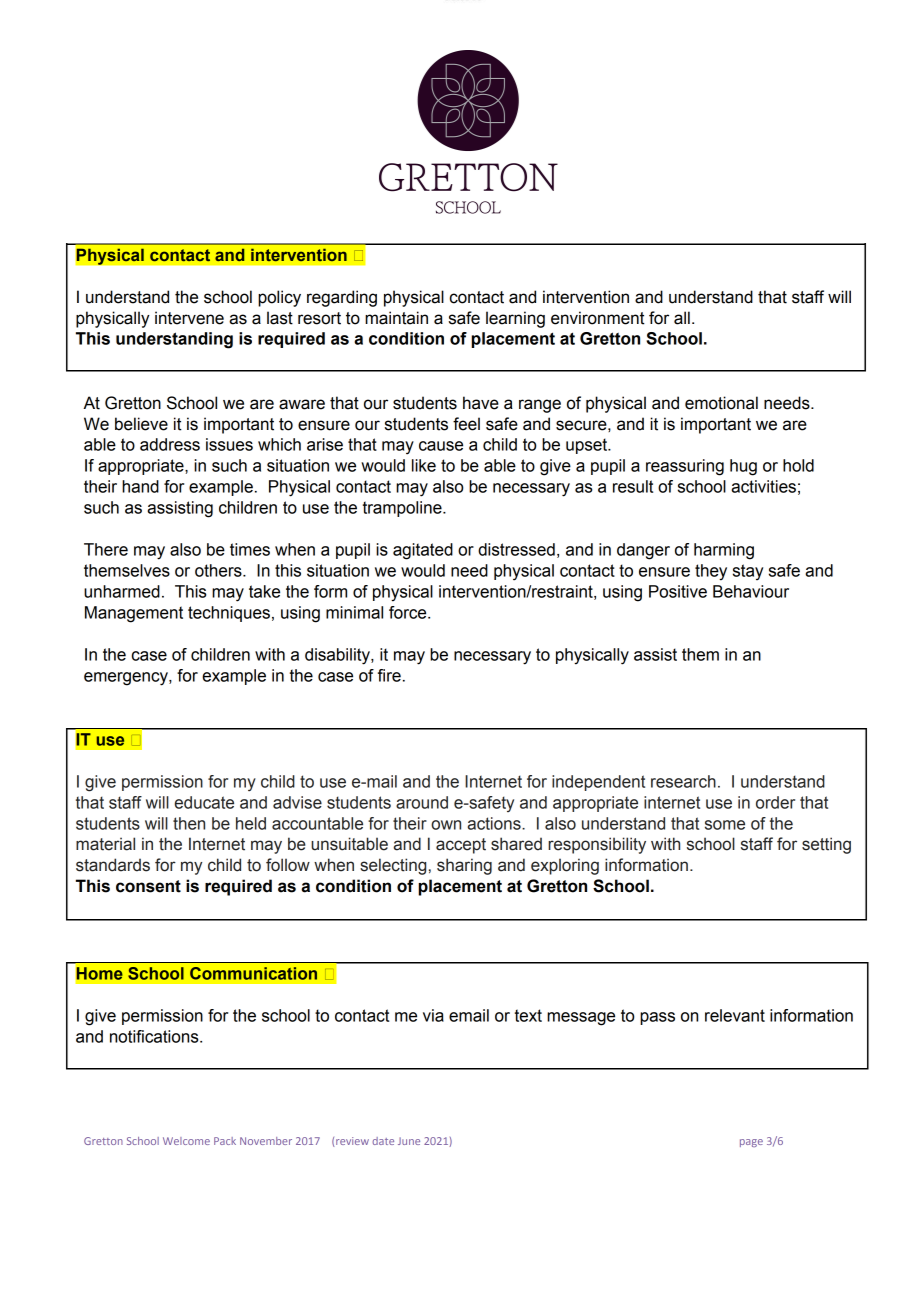  What do you see at coordinates (389, 675) in the screenshot?
I see `fire` at bounding box center [389, 675].
